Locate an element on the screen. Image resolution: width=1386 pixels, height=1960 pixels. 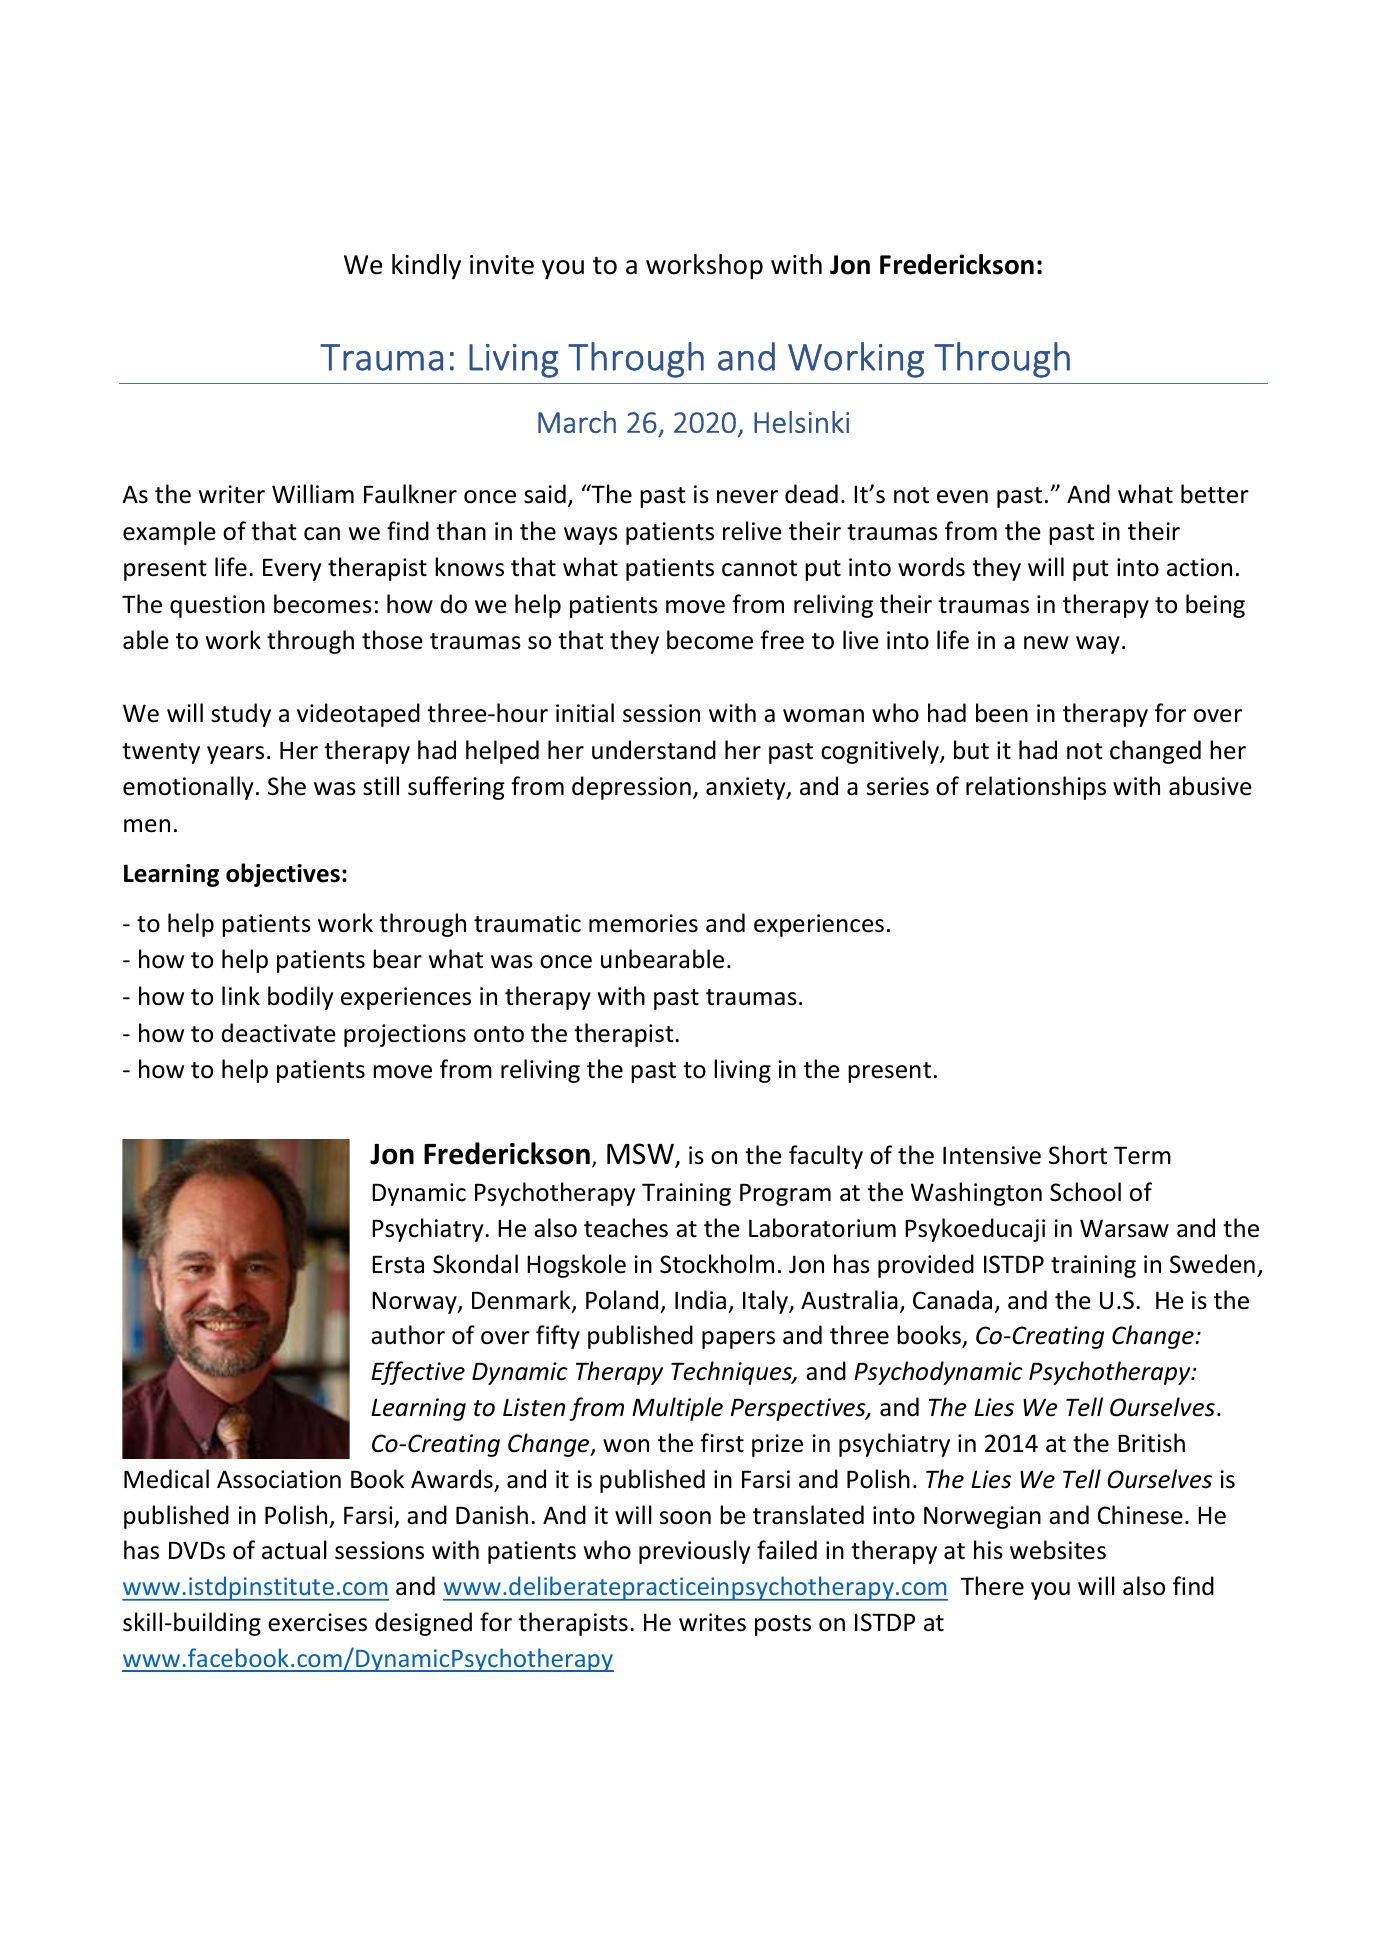
actual is located at coordinates (294, 1550).
